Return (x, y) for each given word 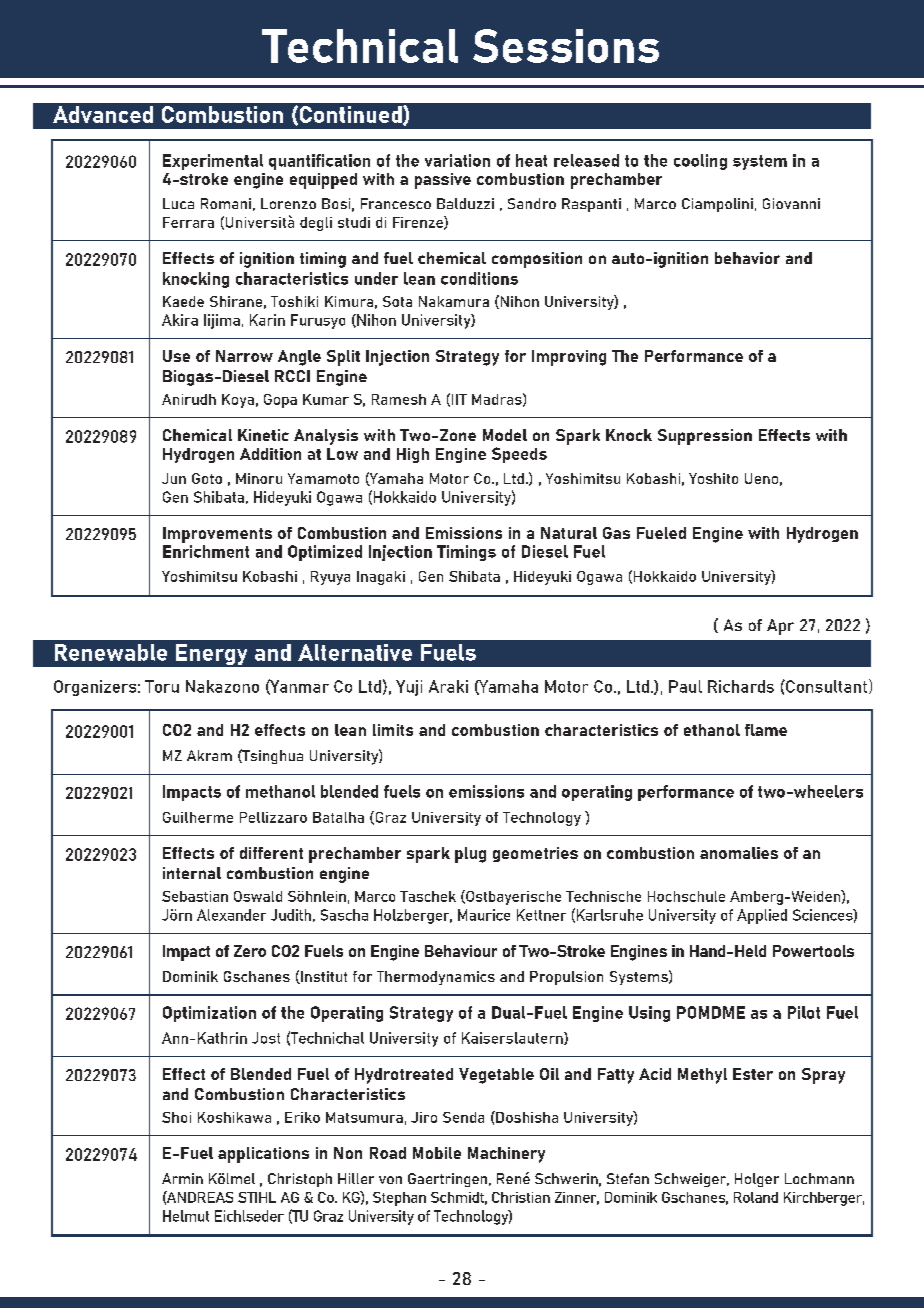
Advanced (103, 114)
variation (457, 160)
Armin (182, 1178)
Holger (757, 1180)
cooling (700, 162)
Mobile (437, 1153)
